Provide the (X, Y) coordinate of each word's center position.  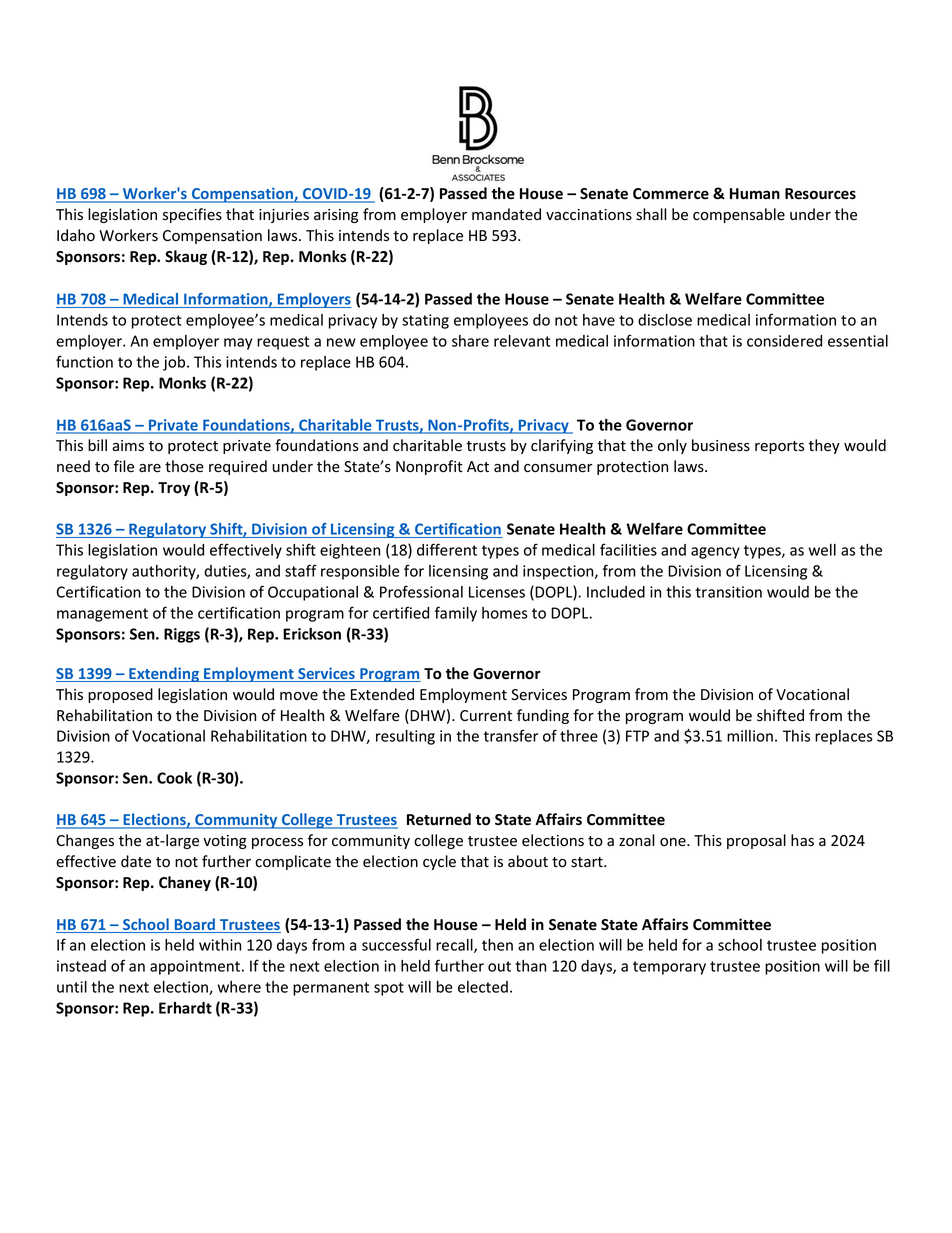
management (102, 615)
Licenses (497, 592)
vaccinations (589, 215)
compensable (739, 215)
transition (728, 592)
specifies (192, 215)
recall (455, 946)
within (220, 945)
